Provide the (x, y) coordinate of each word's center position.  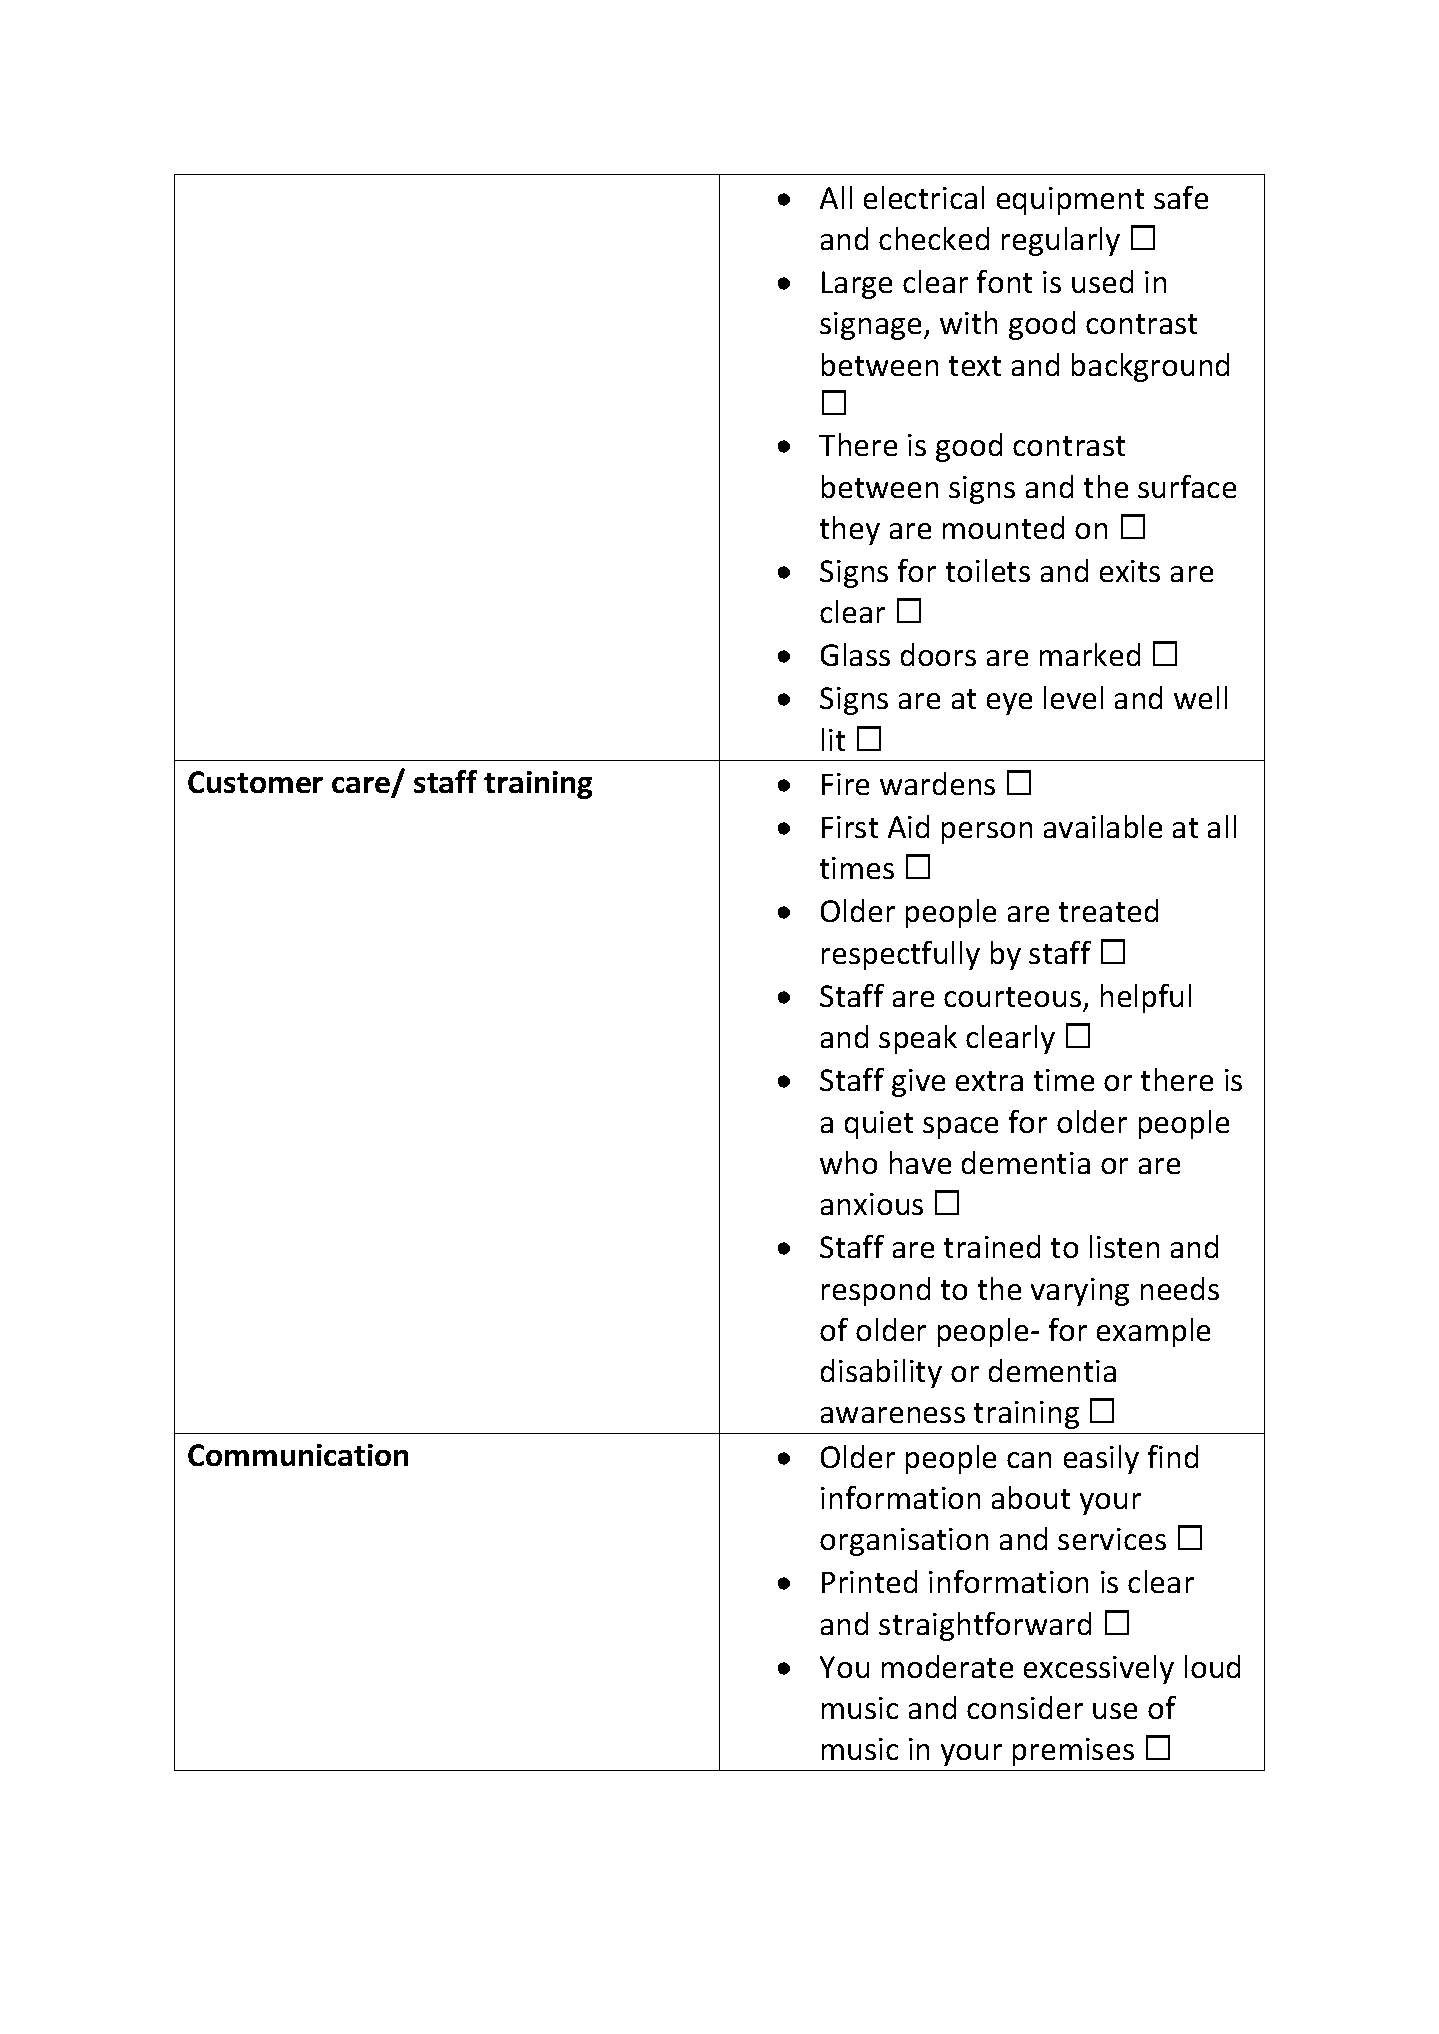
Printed (869, 1581)
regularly (1061, 241)
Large (857, 285)
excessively (1099, 1669)
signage (870, 326)
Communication (298, 1455)
